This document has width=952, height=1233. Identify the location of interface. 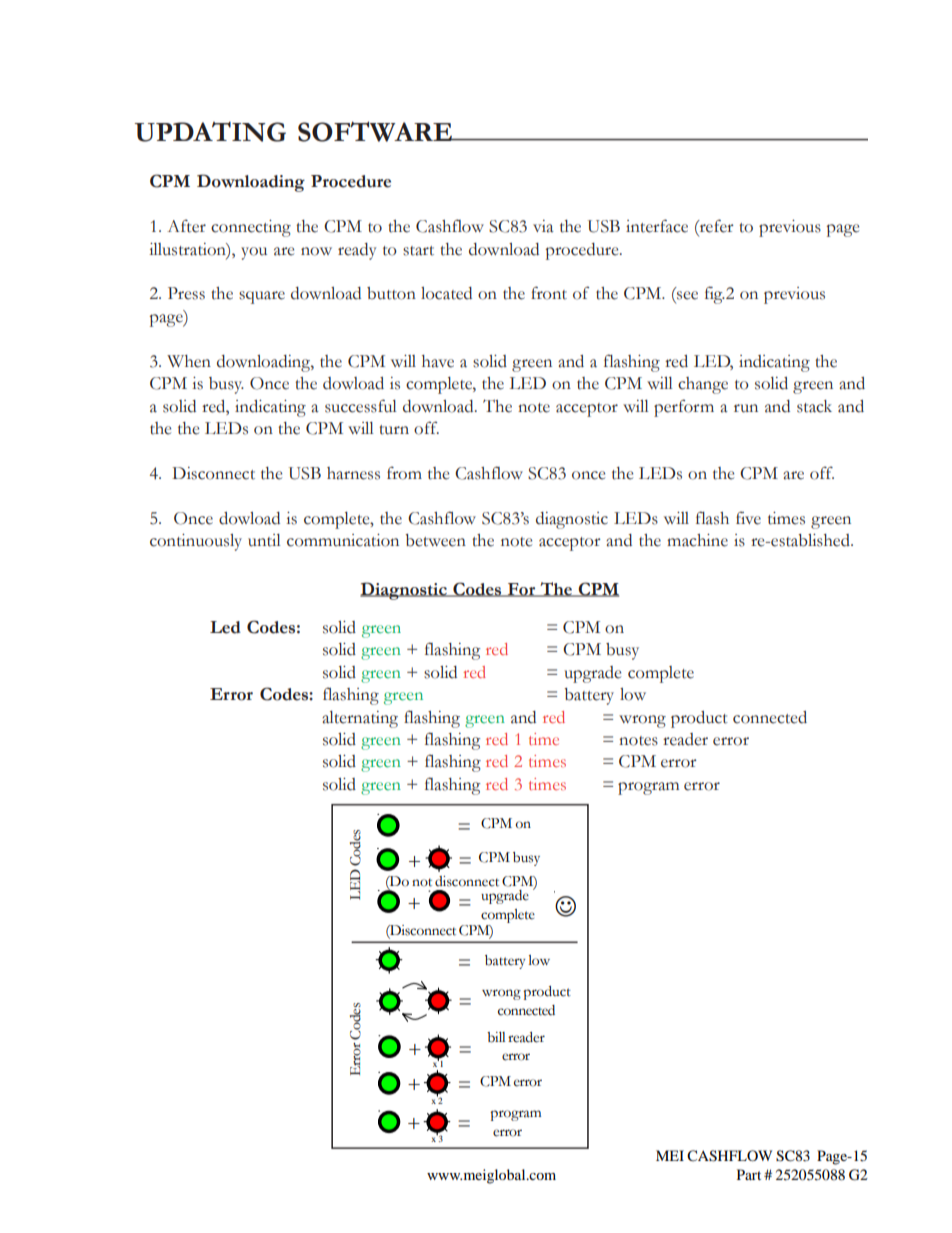
(657, 226).
